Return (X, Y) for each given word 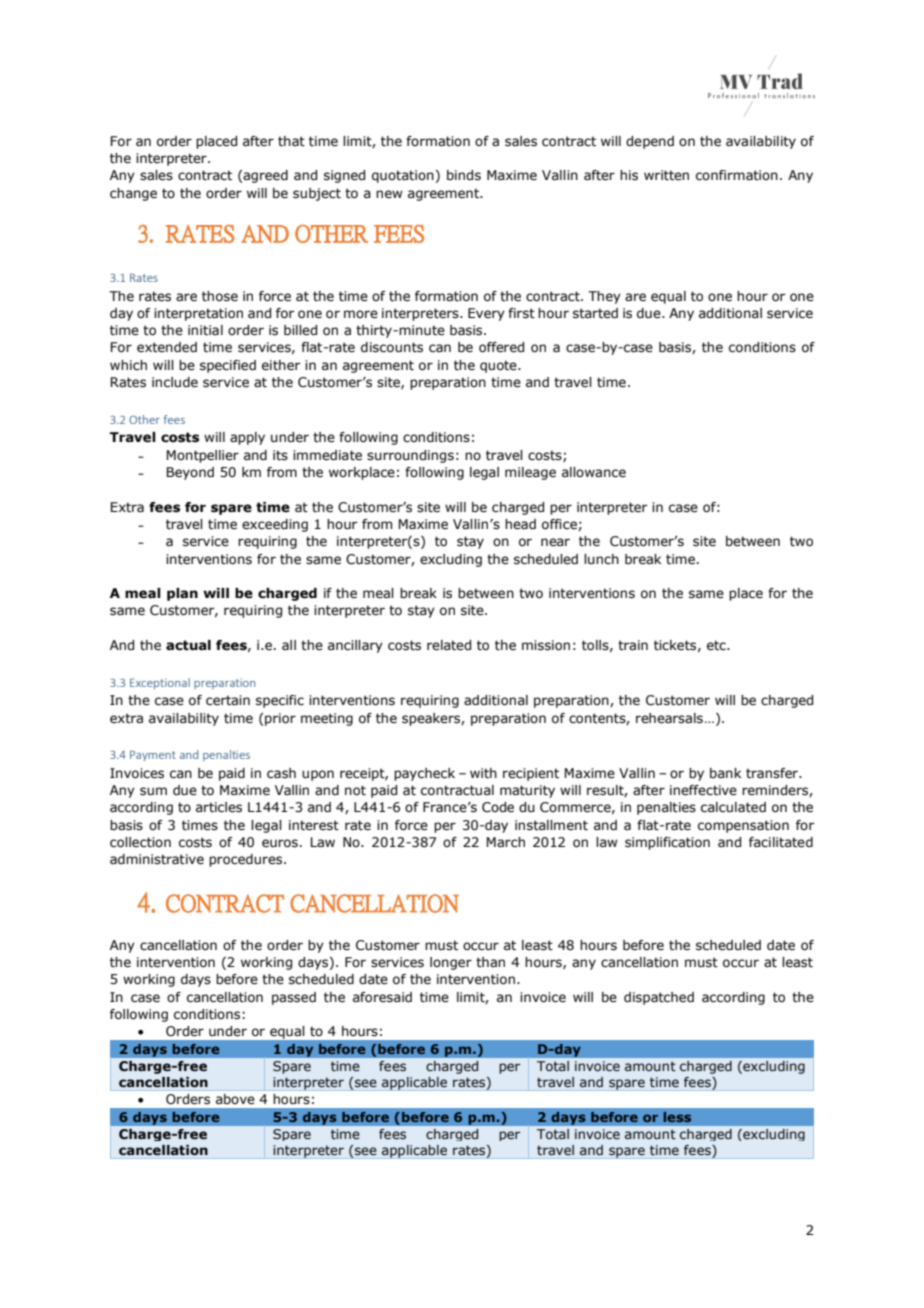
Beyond (190, 473)
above (235, 1099)
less (677, 1117)
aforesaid (382, 997)
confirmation (737, 175)
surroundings (410, 456)
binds (464, 175)
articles (219, 807)
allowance (594, 472)
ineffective (703, 790)
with (483, 773)
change (133, 194)
